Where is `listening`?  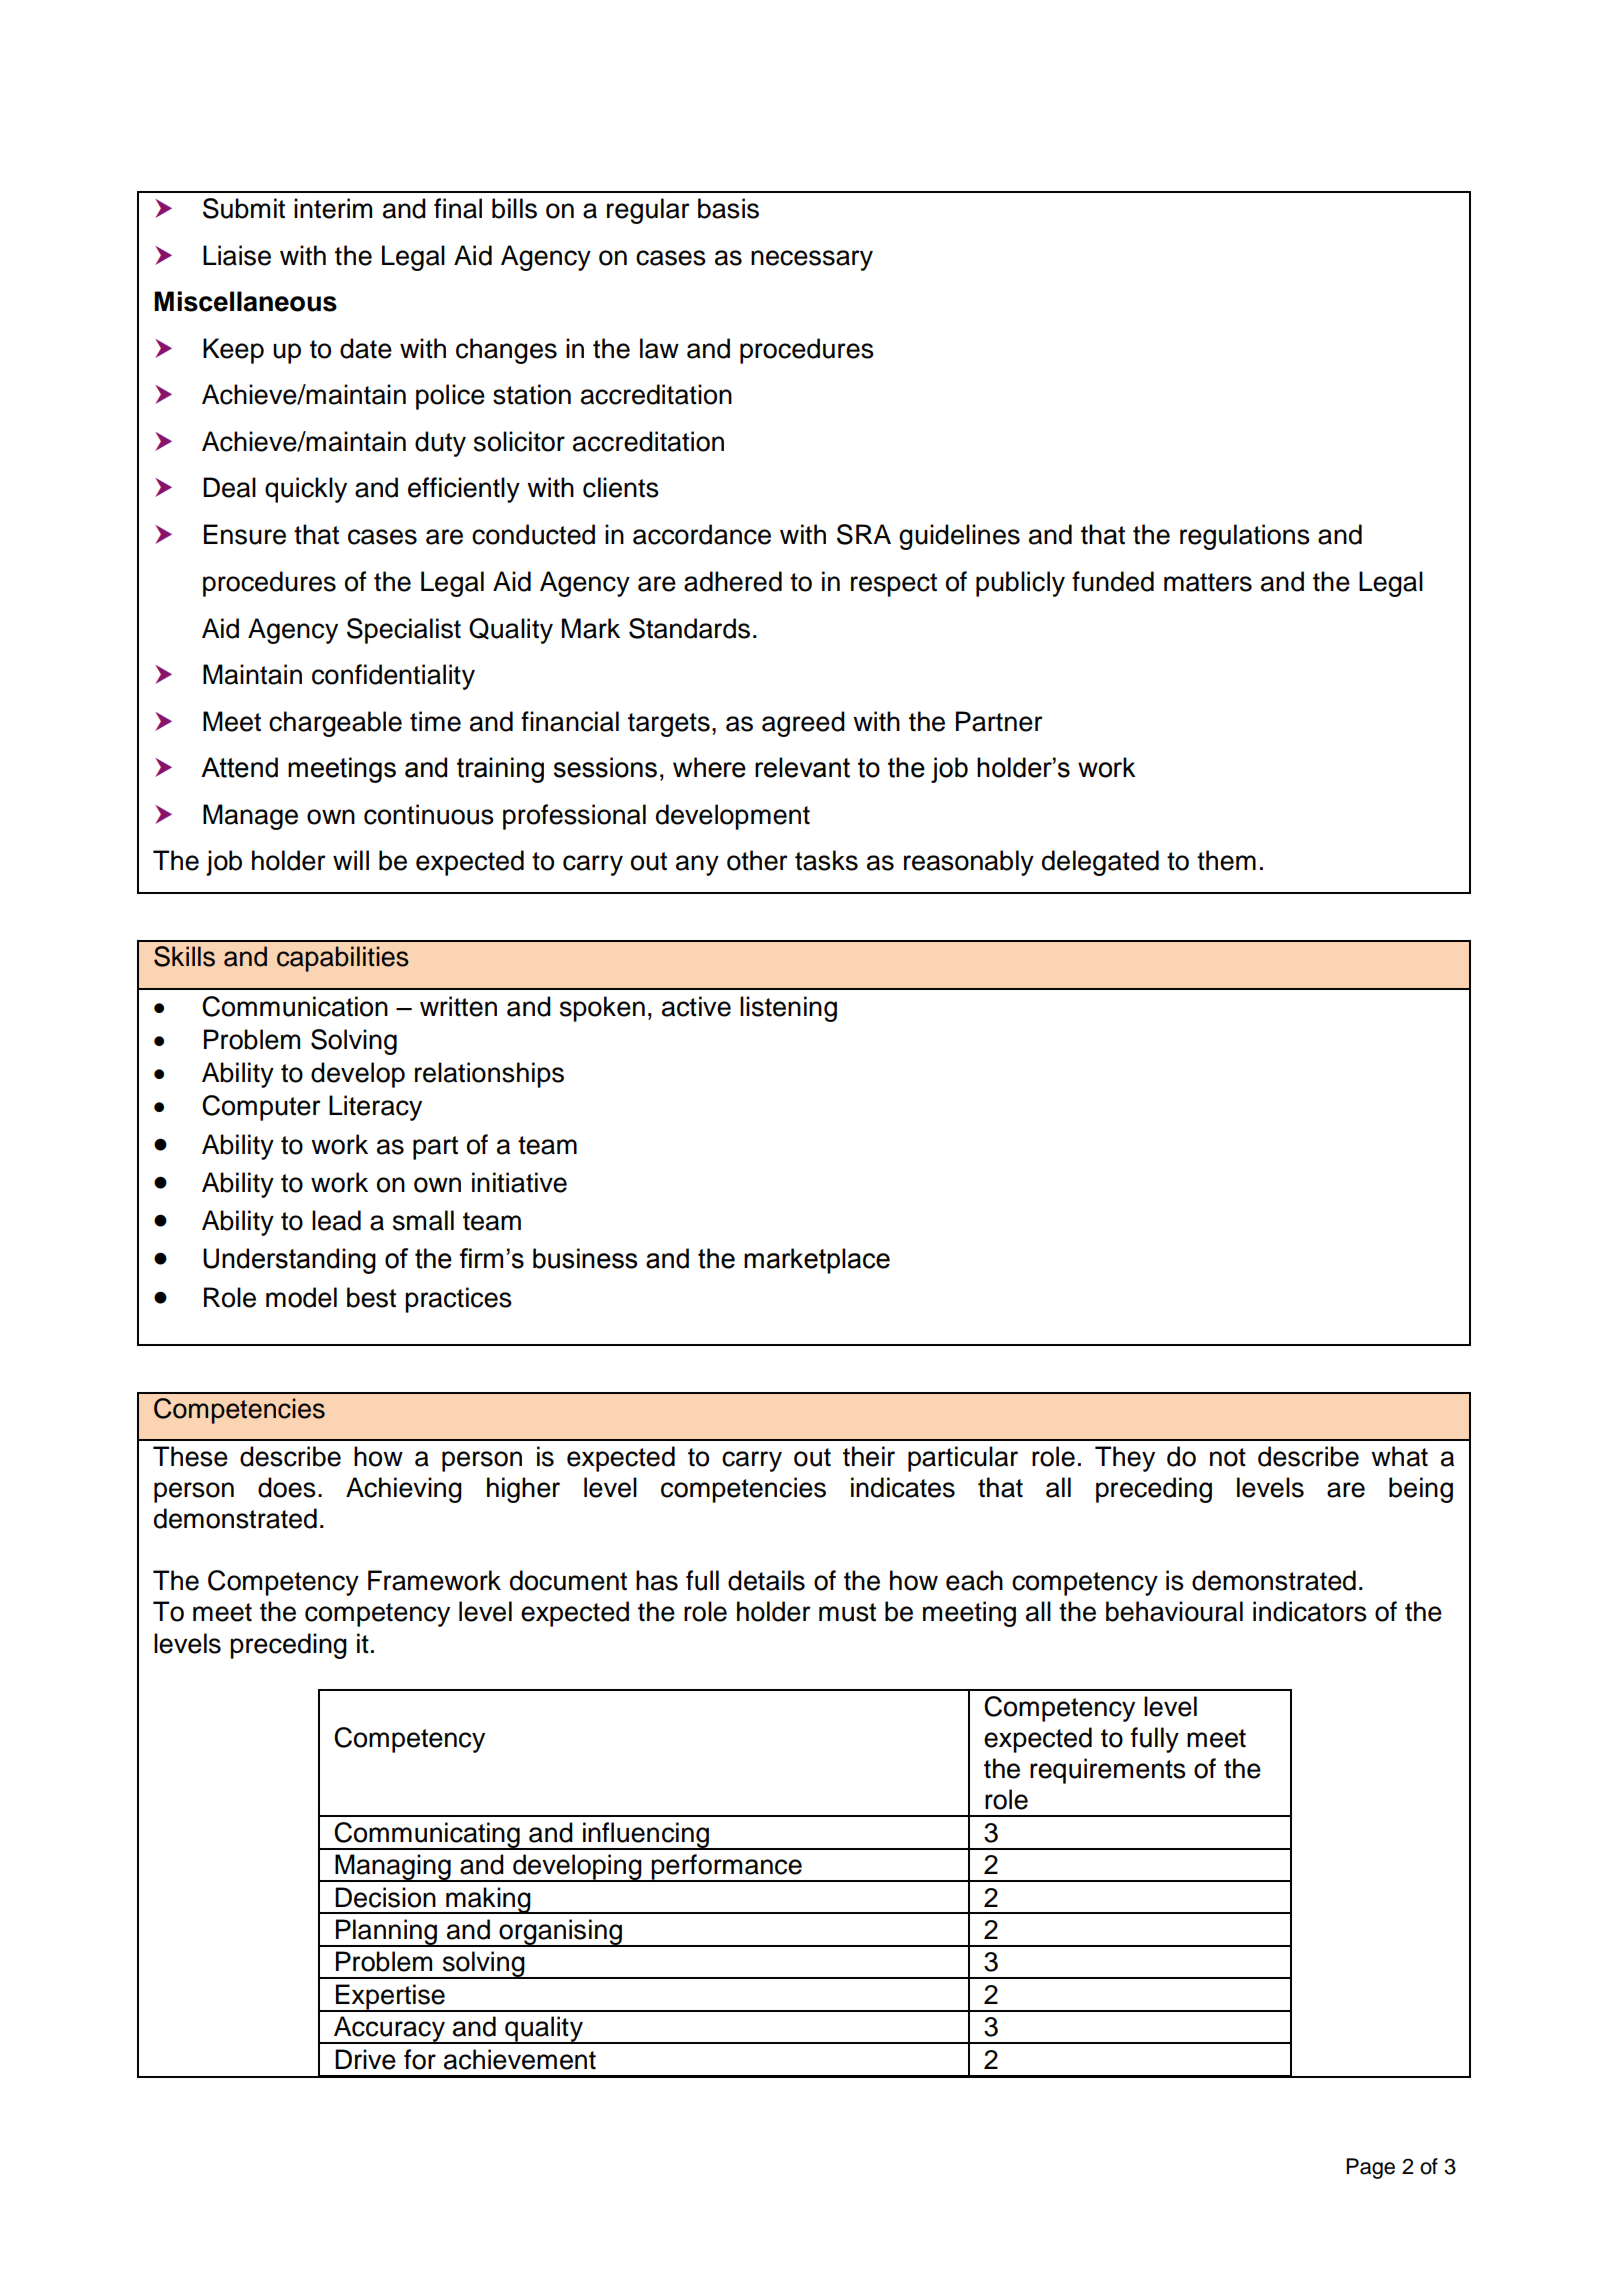
listening is located at coordinates (788, 1009).
